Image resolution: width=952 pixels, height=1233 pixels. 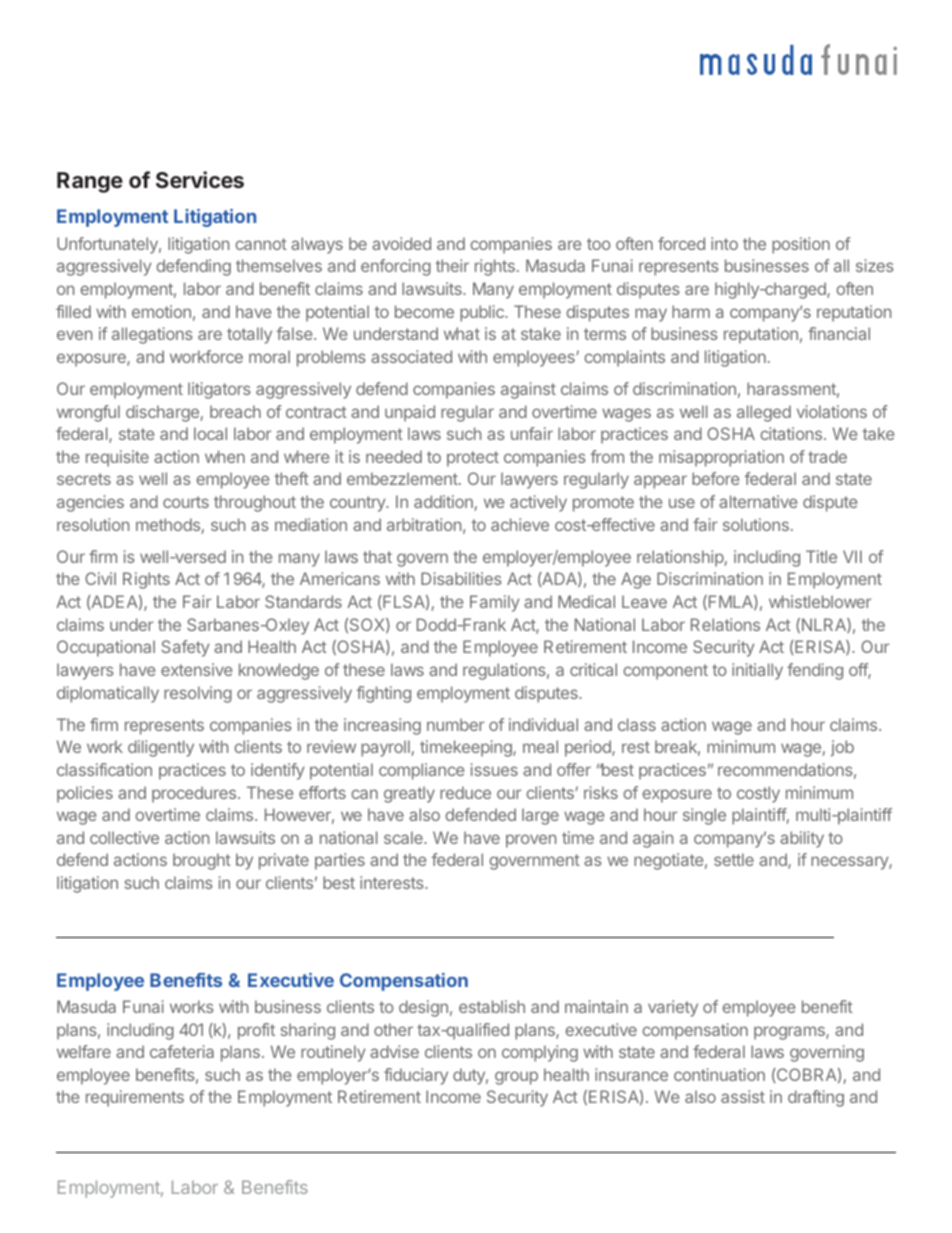 What do you see at coordinates (743, 1096) in the document?
I see `assist` at bounding box center [743, 1096].
